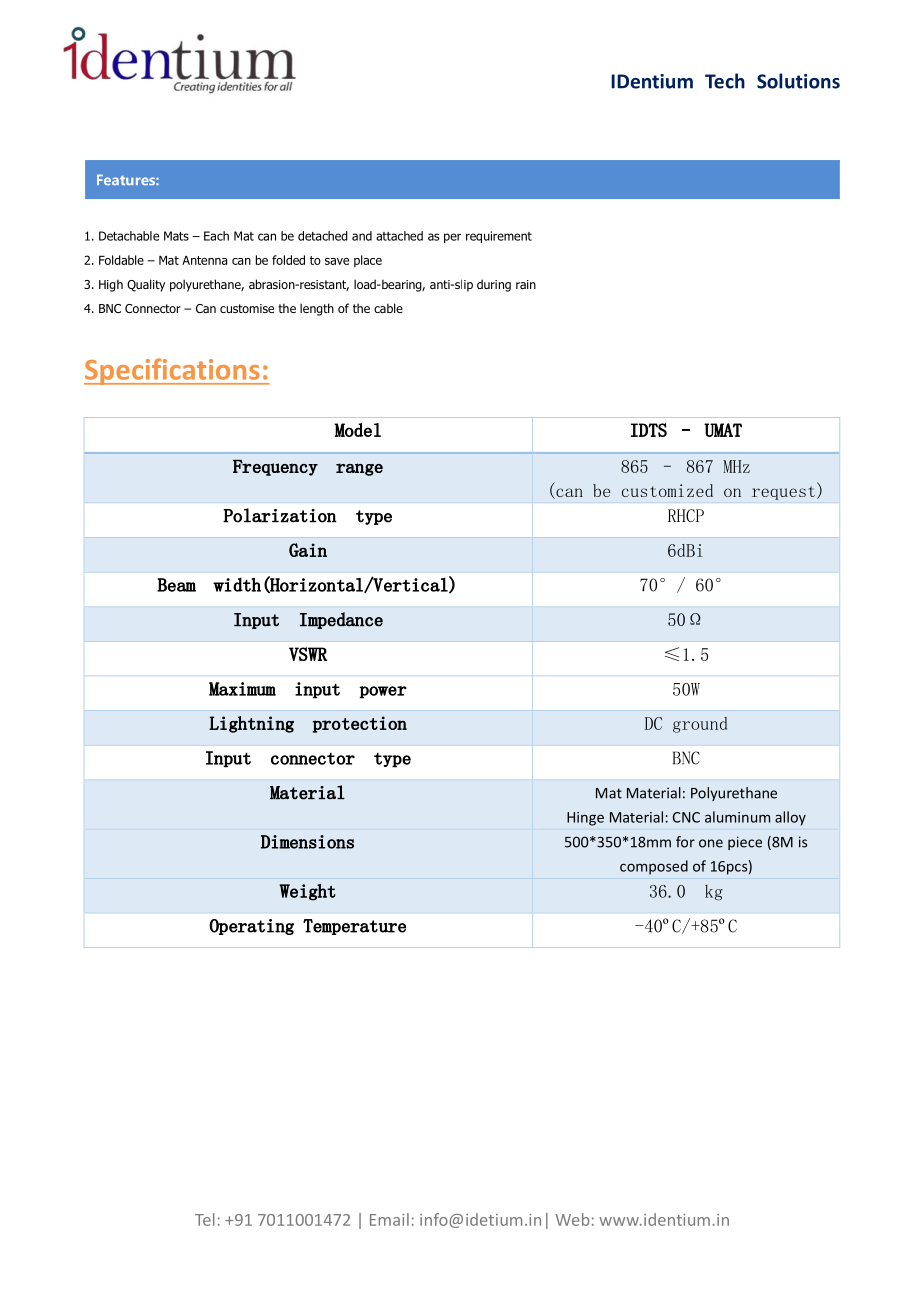 This image has width=924, height=1308. I want to click on composed, so click(654, 867).
